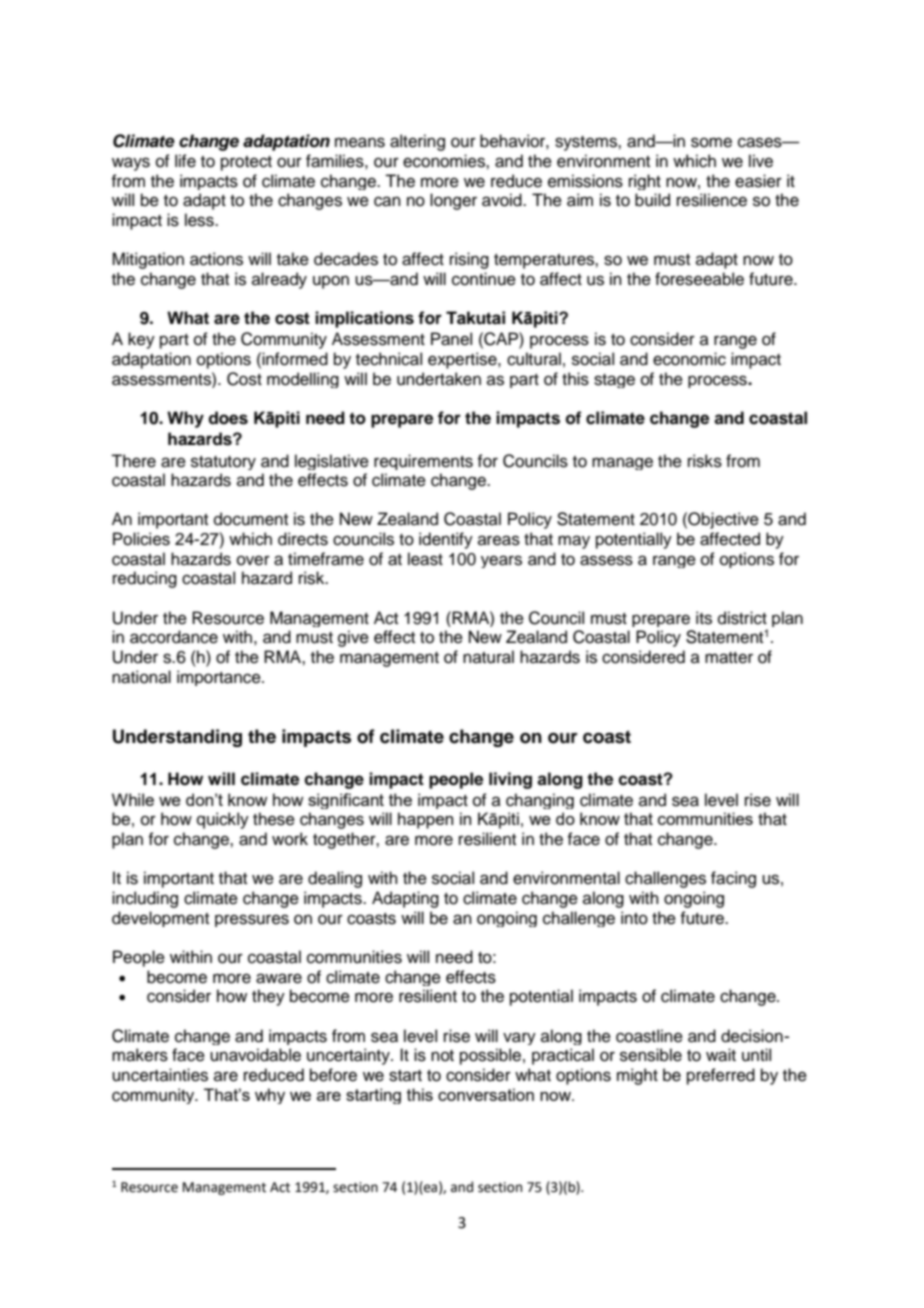  Describe the element at coordinates (733, 879) in the image. I see `facing` at that location.
